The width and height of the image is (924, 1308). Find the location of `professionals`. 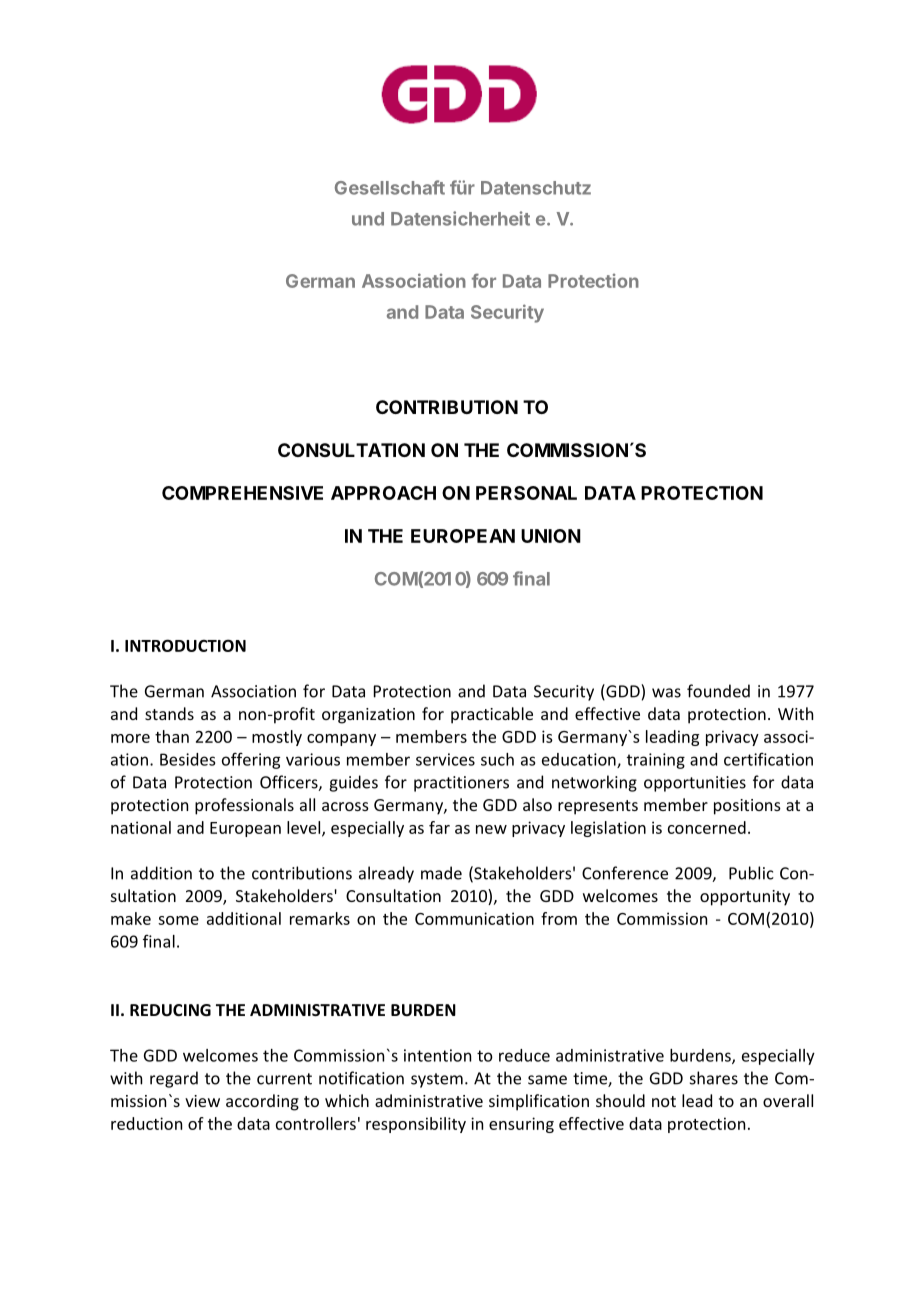

professionals is located at coordinates (244, 806).
